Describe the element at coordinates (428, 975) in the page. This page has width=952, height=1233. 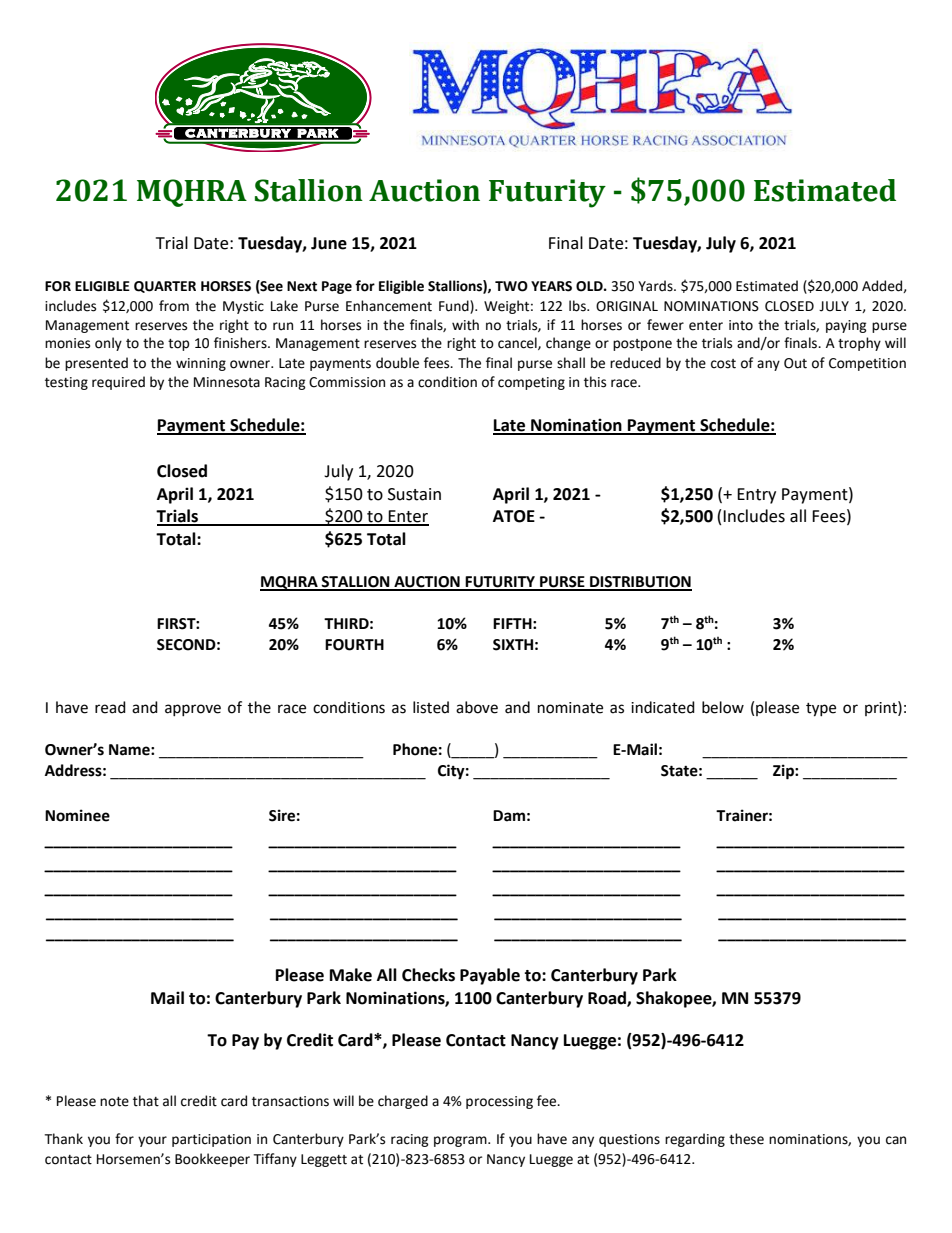
I see `Checks` at that location.
